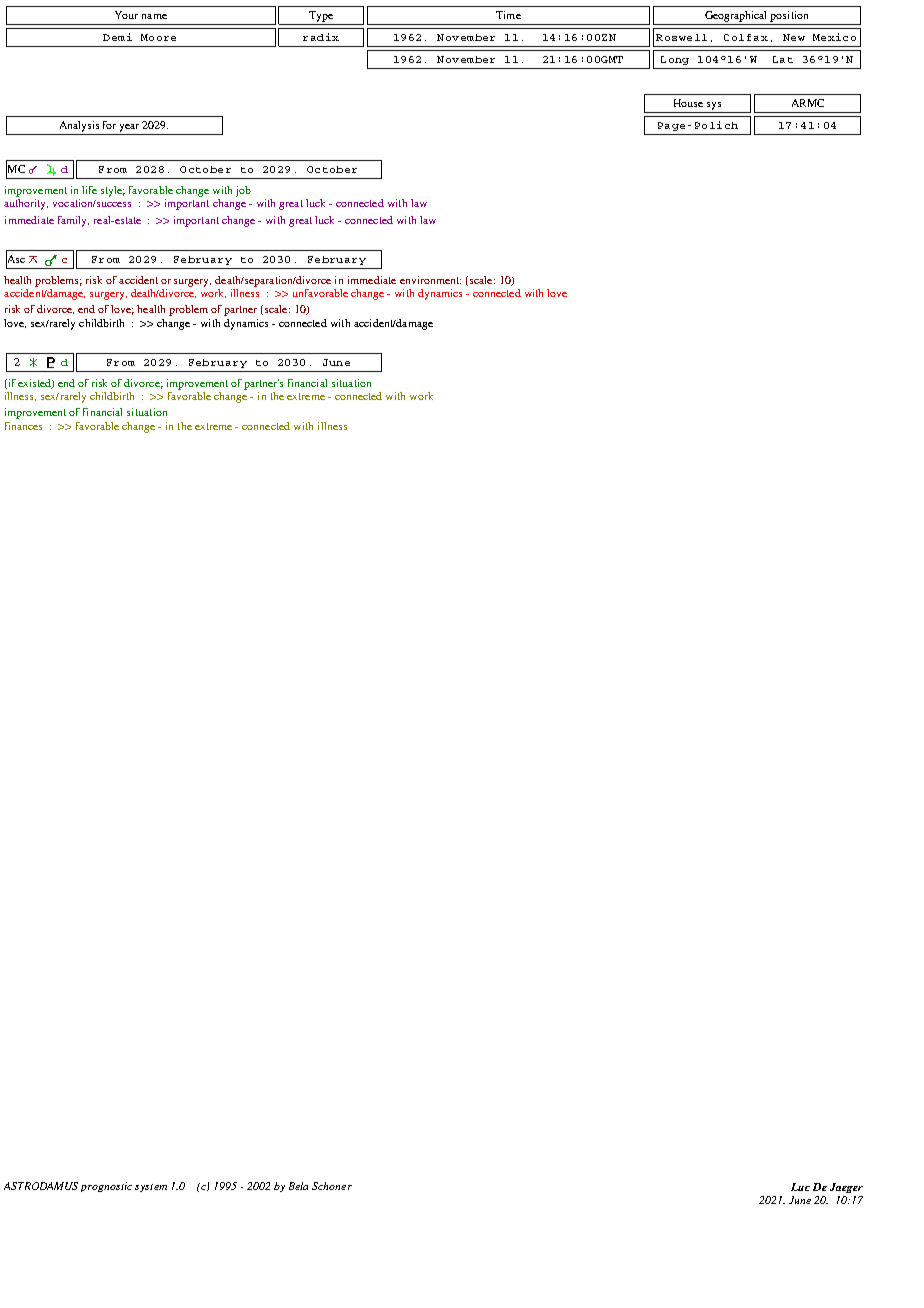 The width and height of the screenshot is (924, 1308). I want to click on Time, so click(508, 15).
